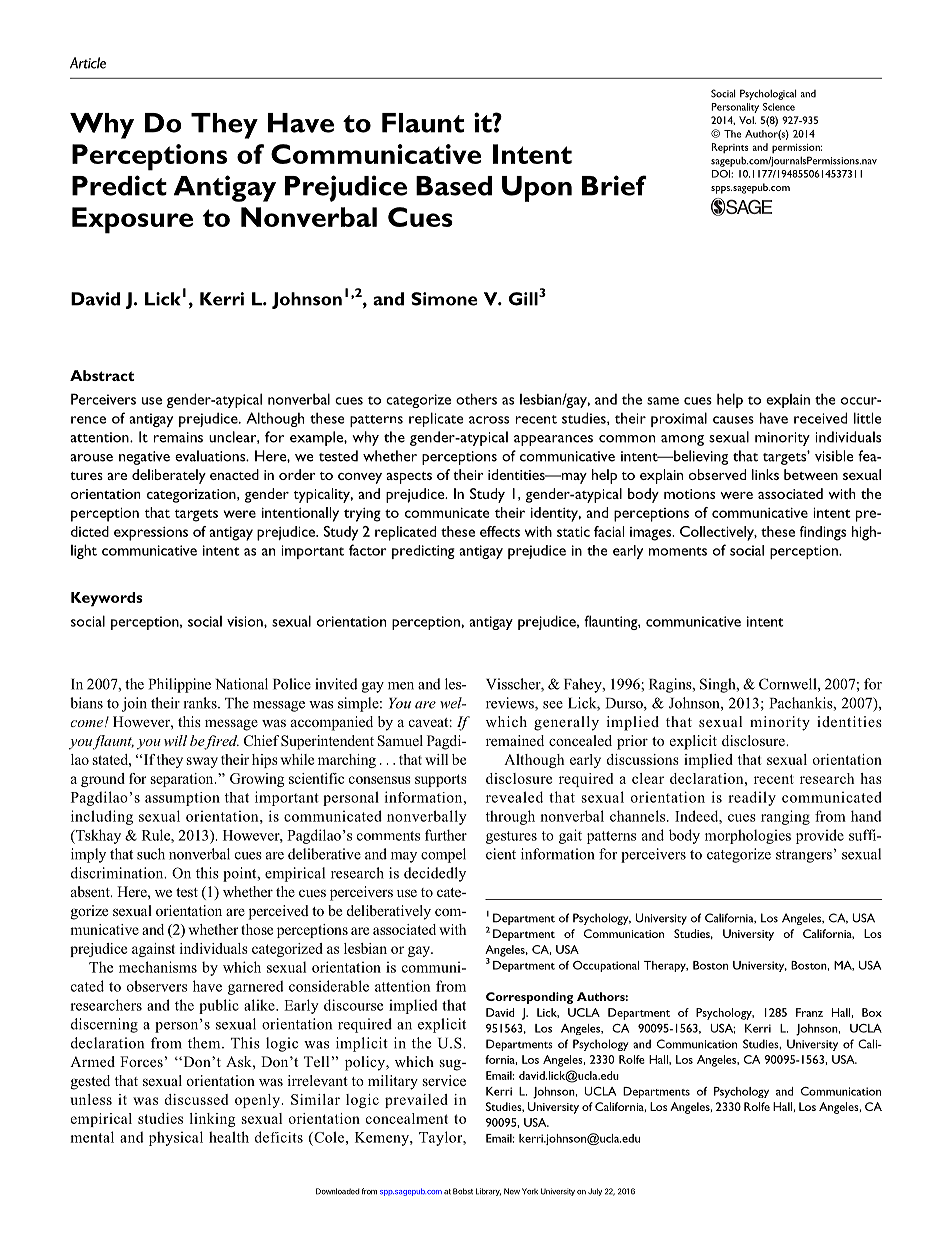 This screenshot has height=1237, width=952. What do you see at coordinates (182, 799) in the screenshot?
I see `assumption` at bounding box center [182, 799].
